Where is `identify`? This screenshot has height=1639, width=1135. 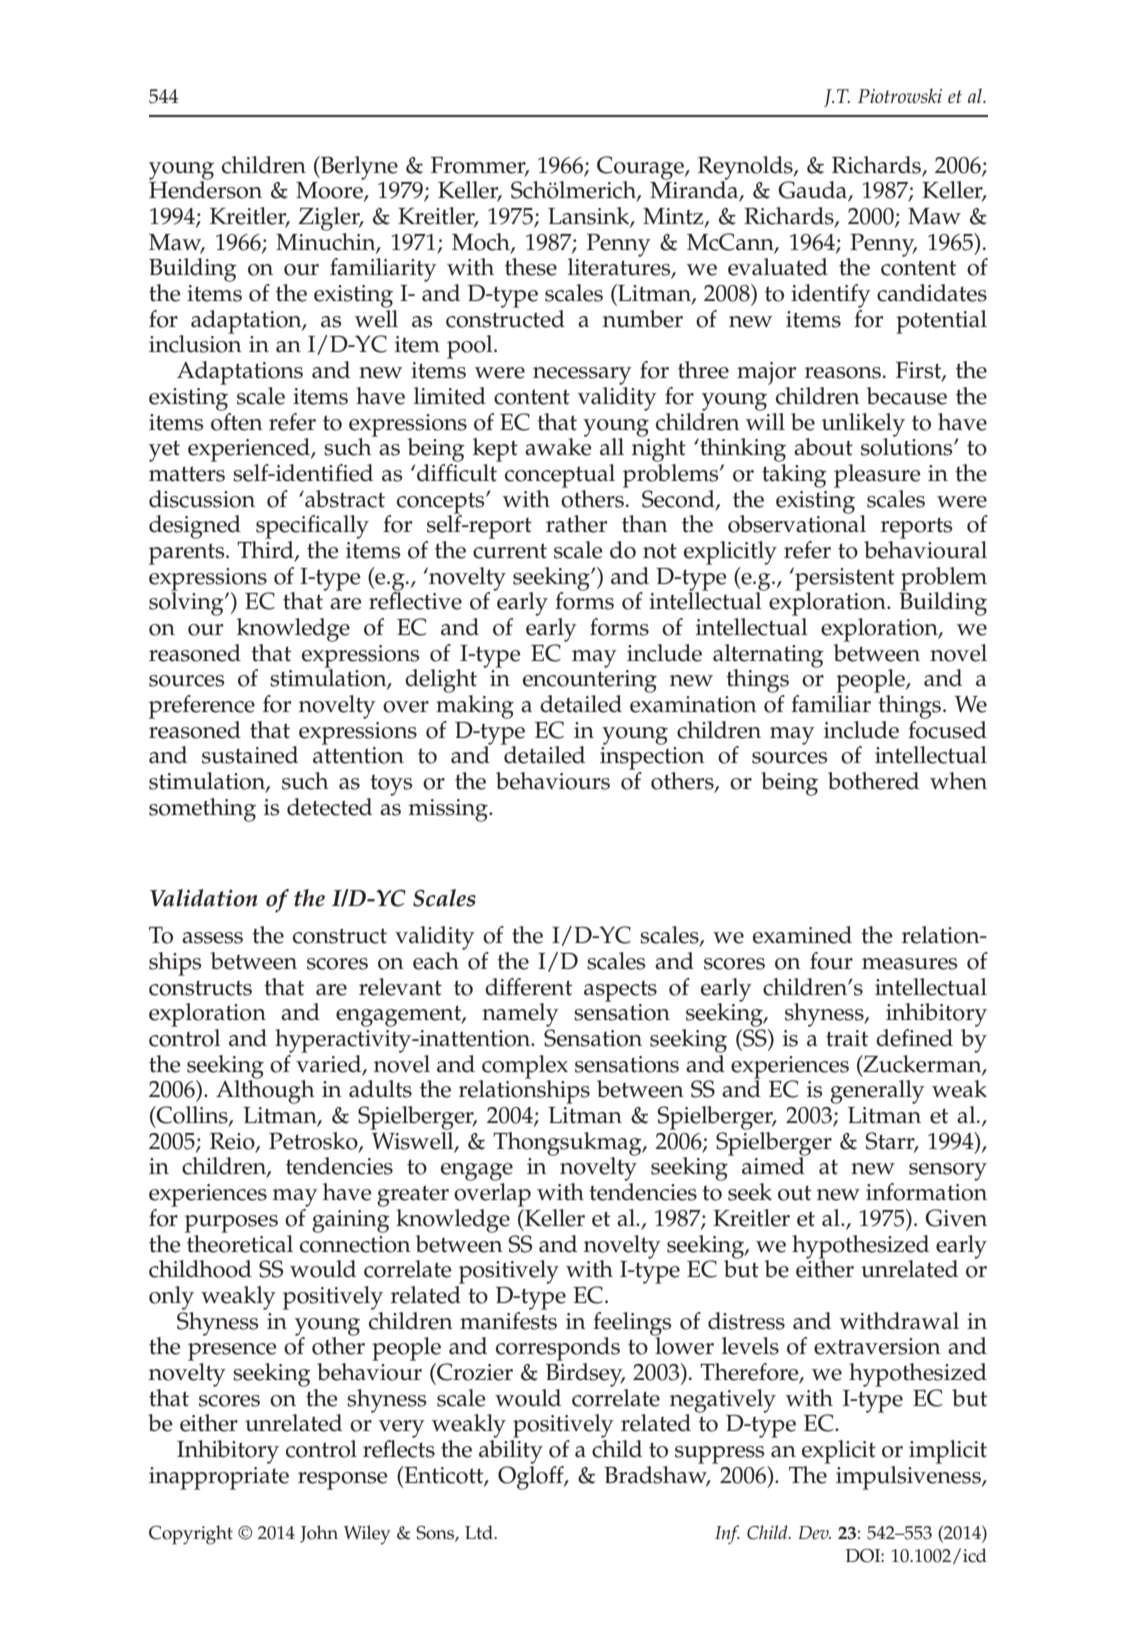
identify is located at coordinates (831, 296).
